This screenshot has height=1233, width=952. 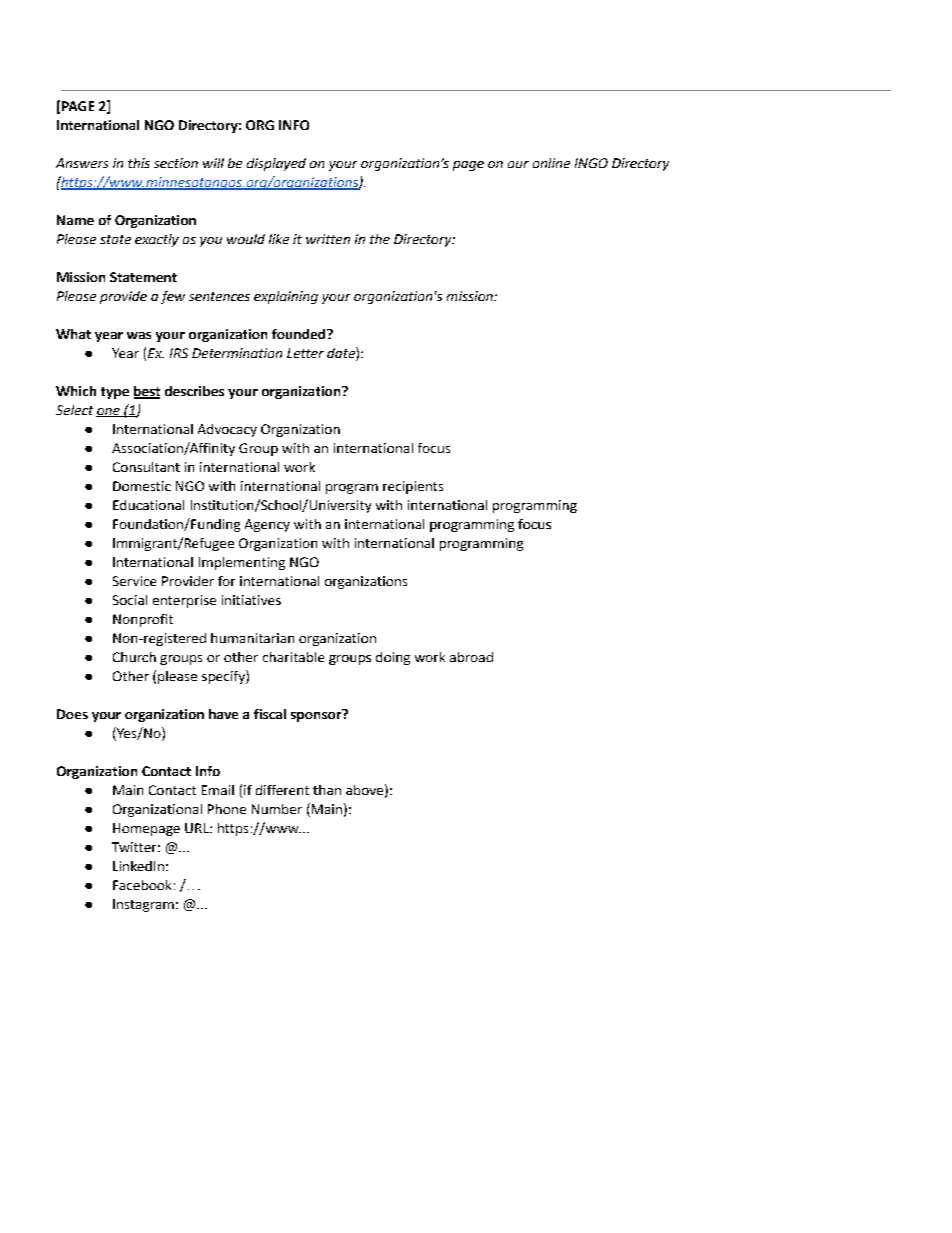 What do you see at coordinates (251, 600) in the screenshot?
I see `initiatives` at bounding box center [251, 600].
